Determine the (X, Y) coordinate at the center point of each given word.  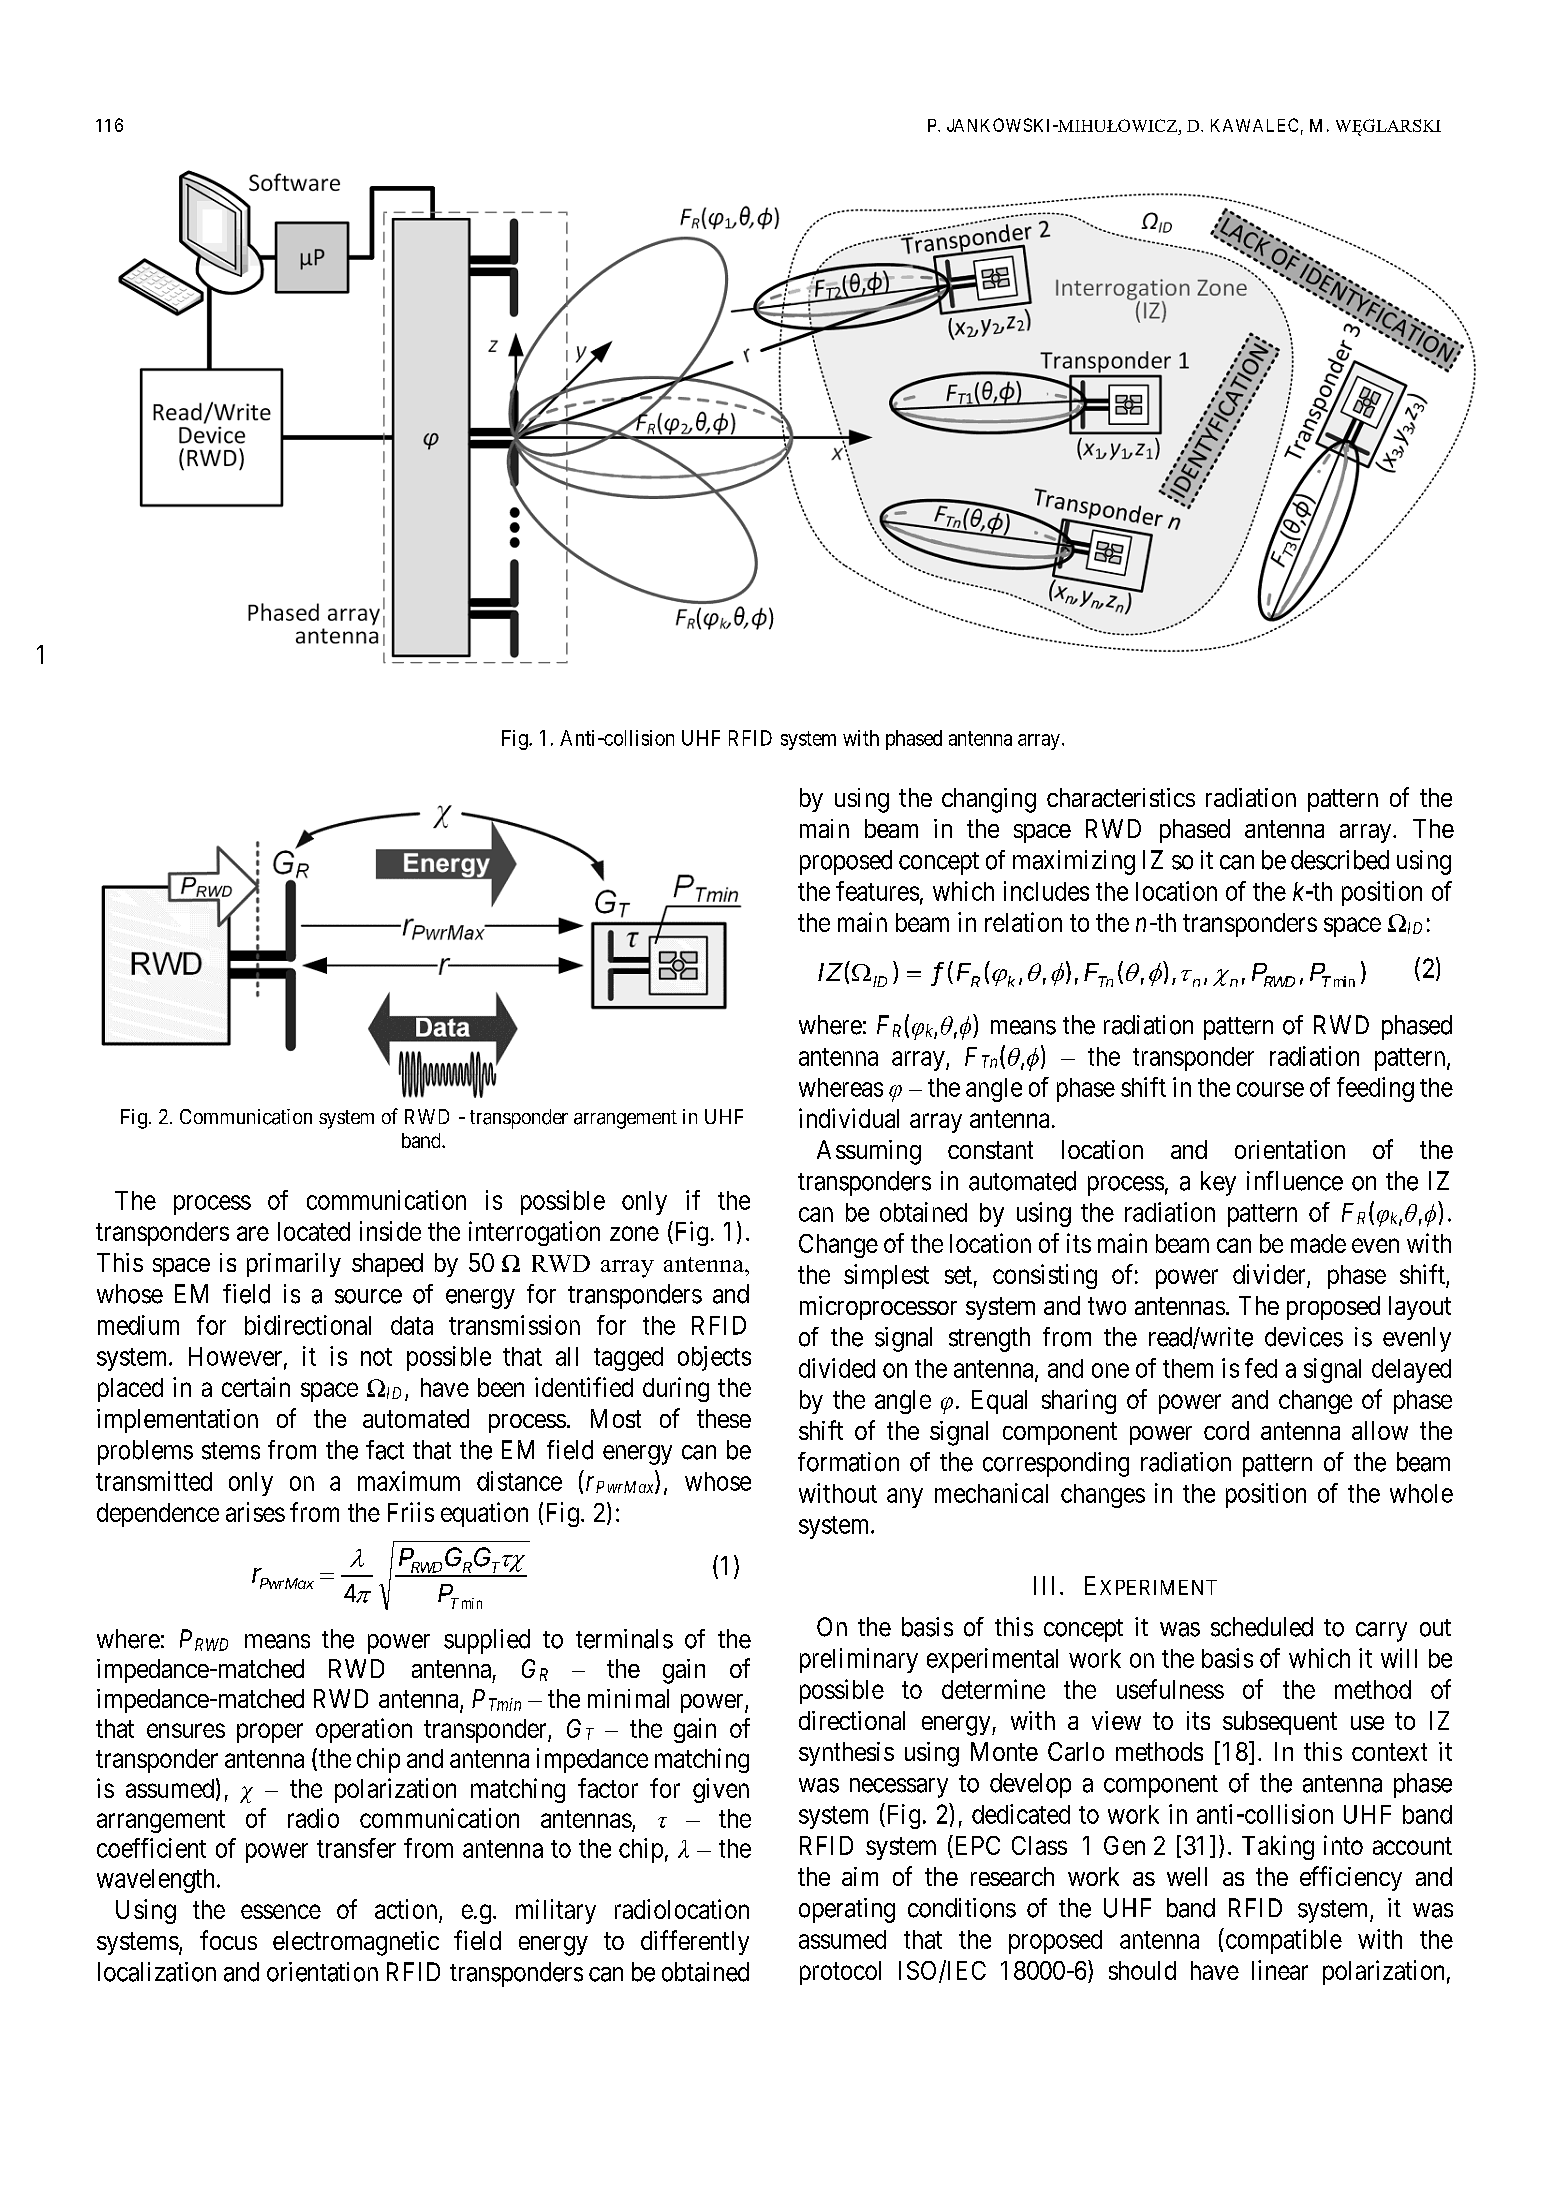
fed (1261, 1368)
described (1340, 860)
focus (228, 1940)
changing (989, 800)
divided (837, 1368)
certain (256, 1387)
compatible (1282, 1941)
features (877, 891)
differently (695, 1942)
